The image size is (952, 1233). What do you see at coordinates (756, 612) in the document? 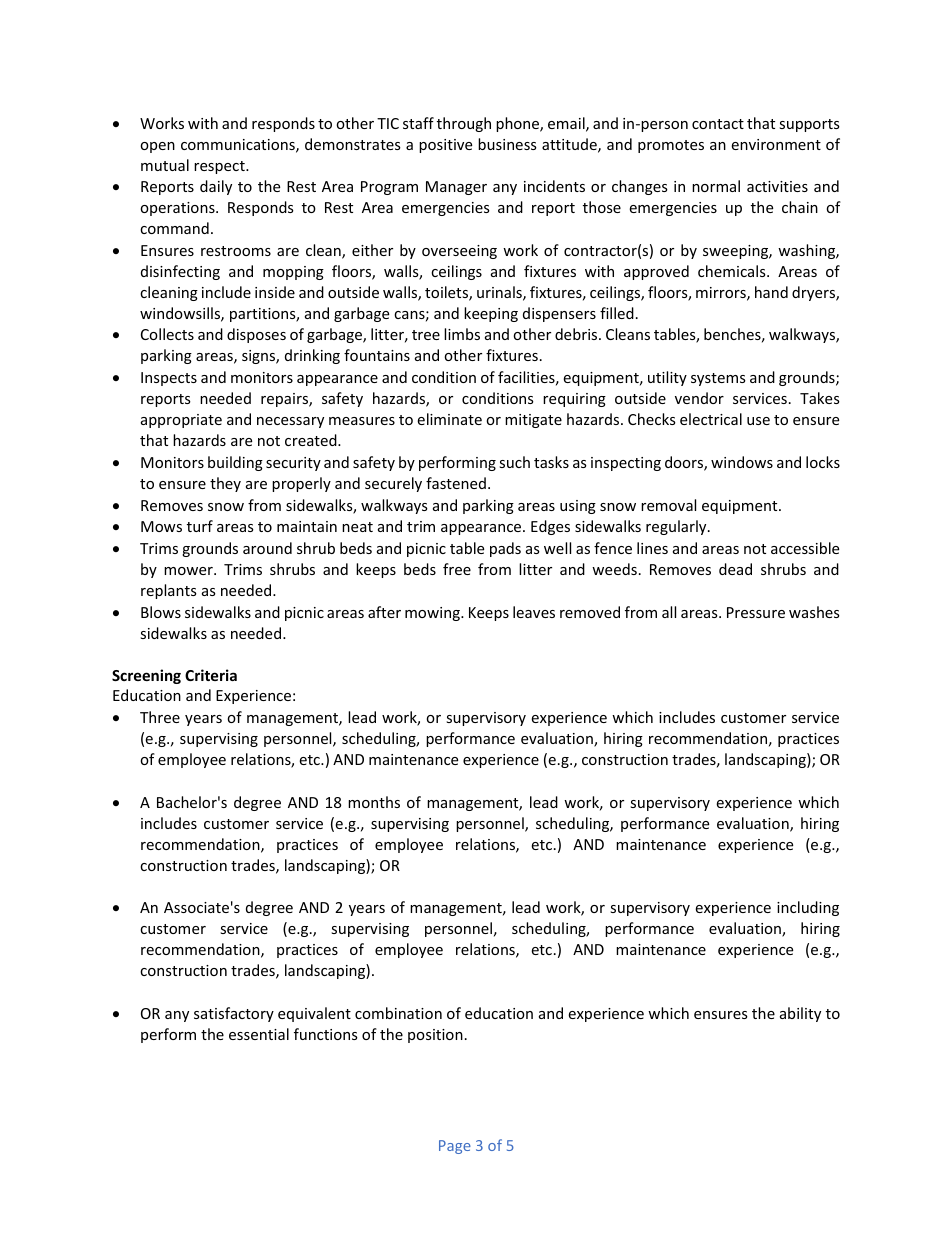
I see `Pressure` at bounding box center [756, 612].
